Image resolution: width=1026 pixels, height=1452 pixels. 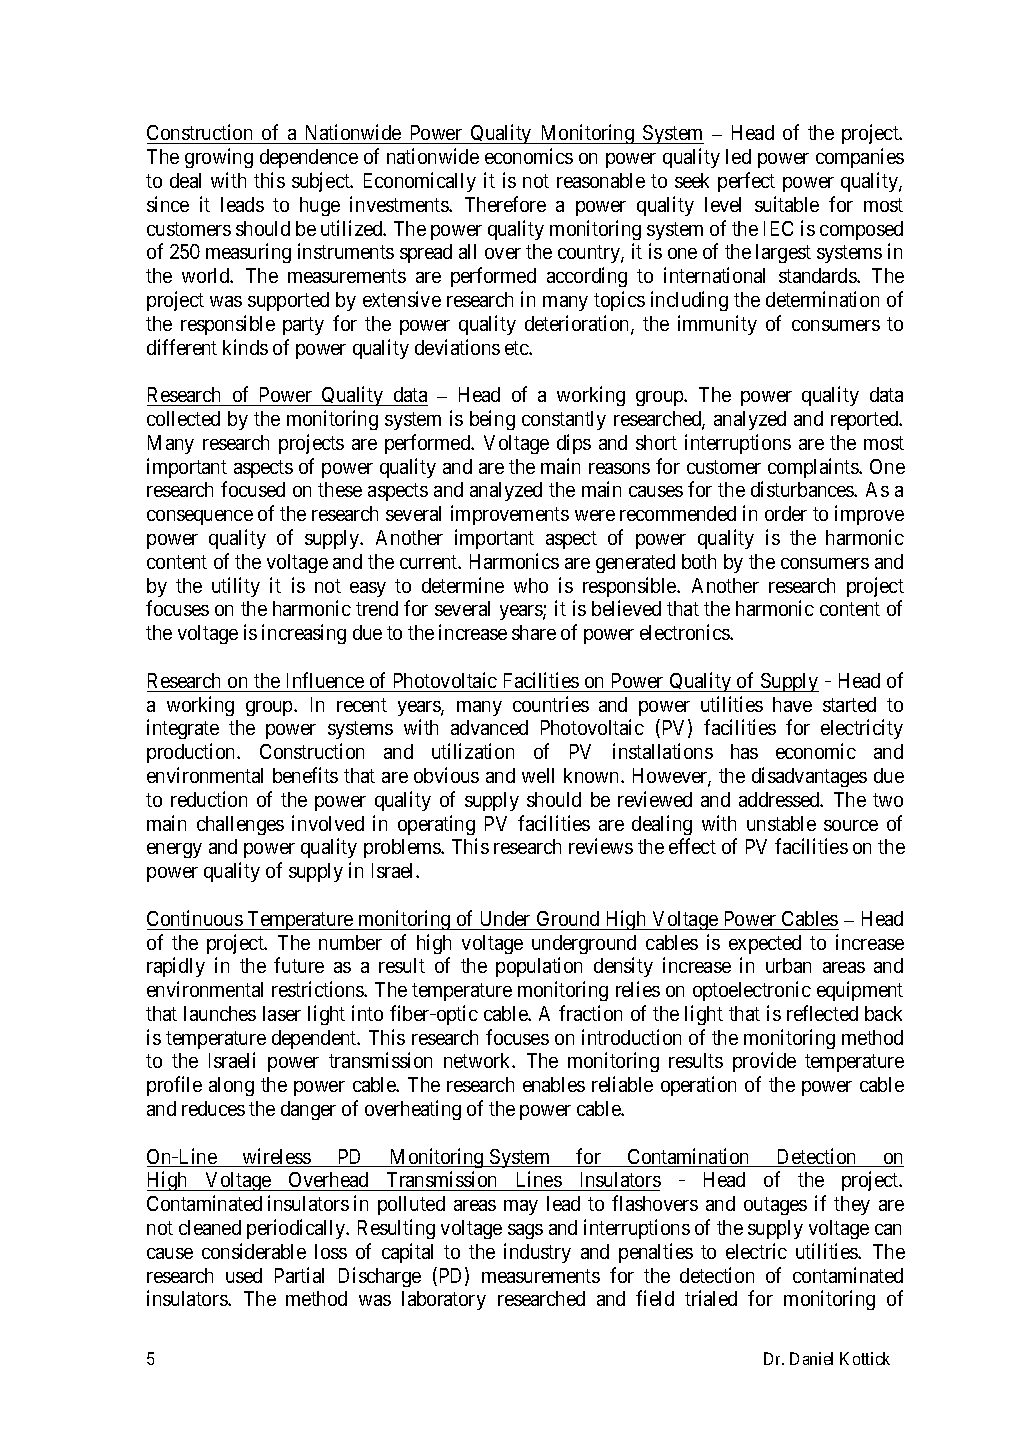 I want to click on future, so click(x=299, y=965).
